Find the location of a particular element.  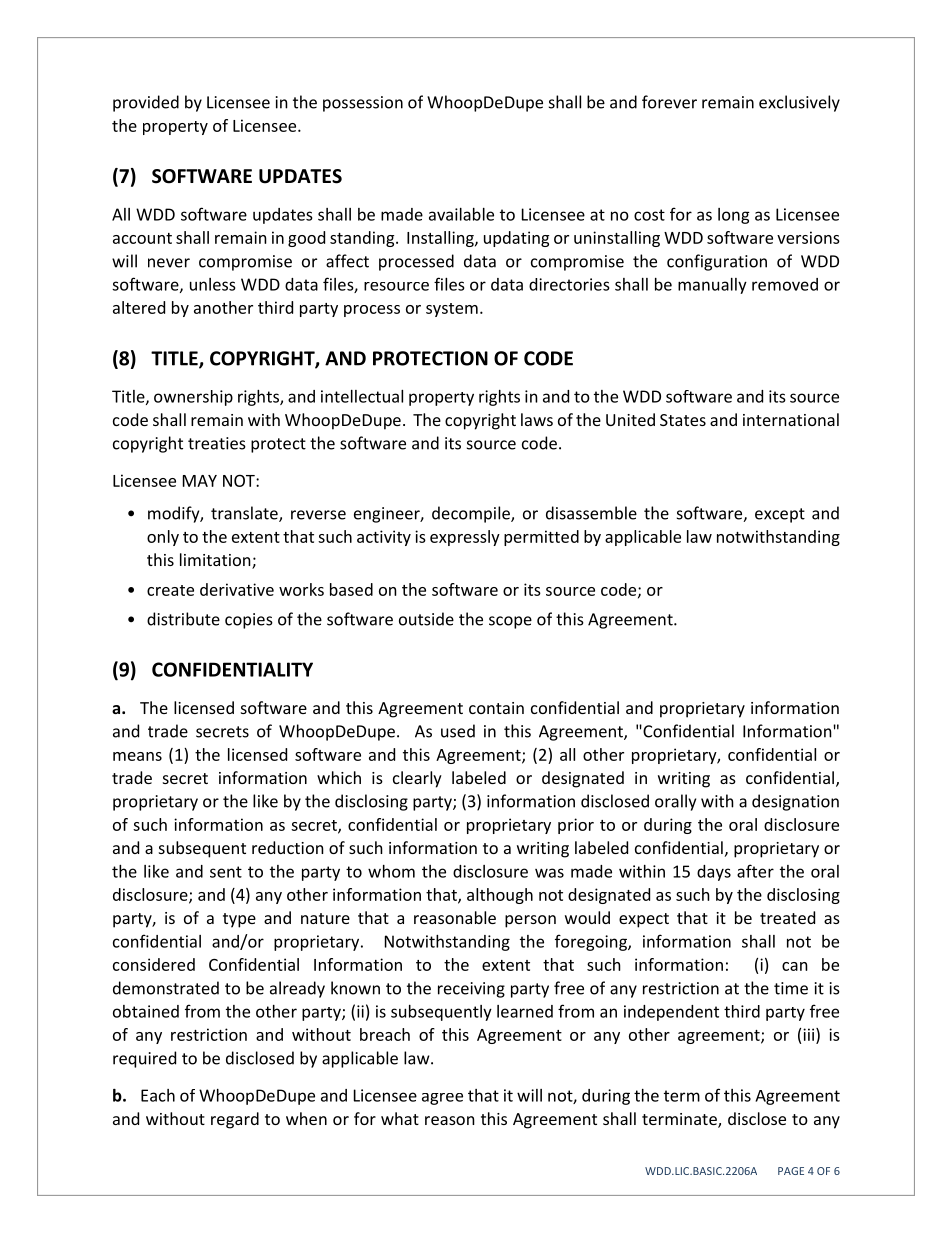

except is located at coordinates (780, 515).
